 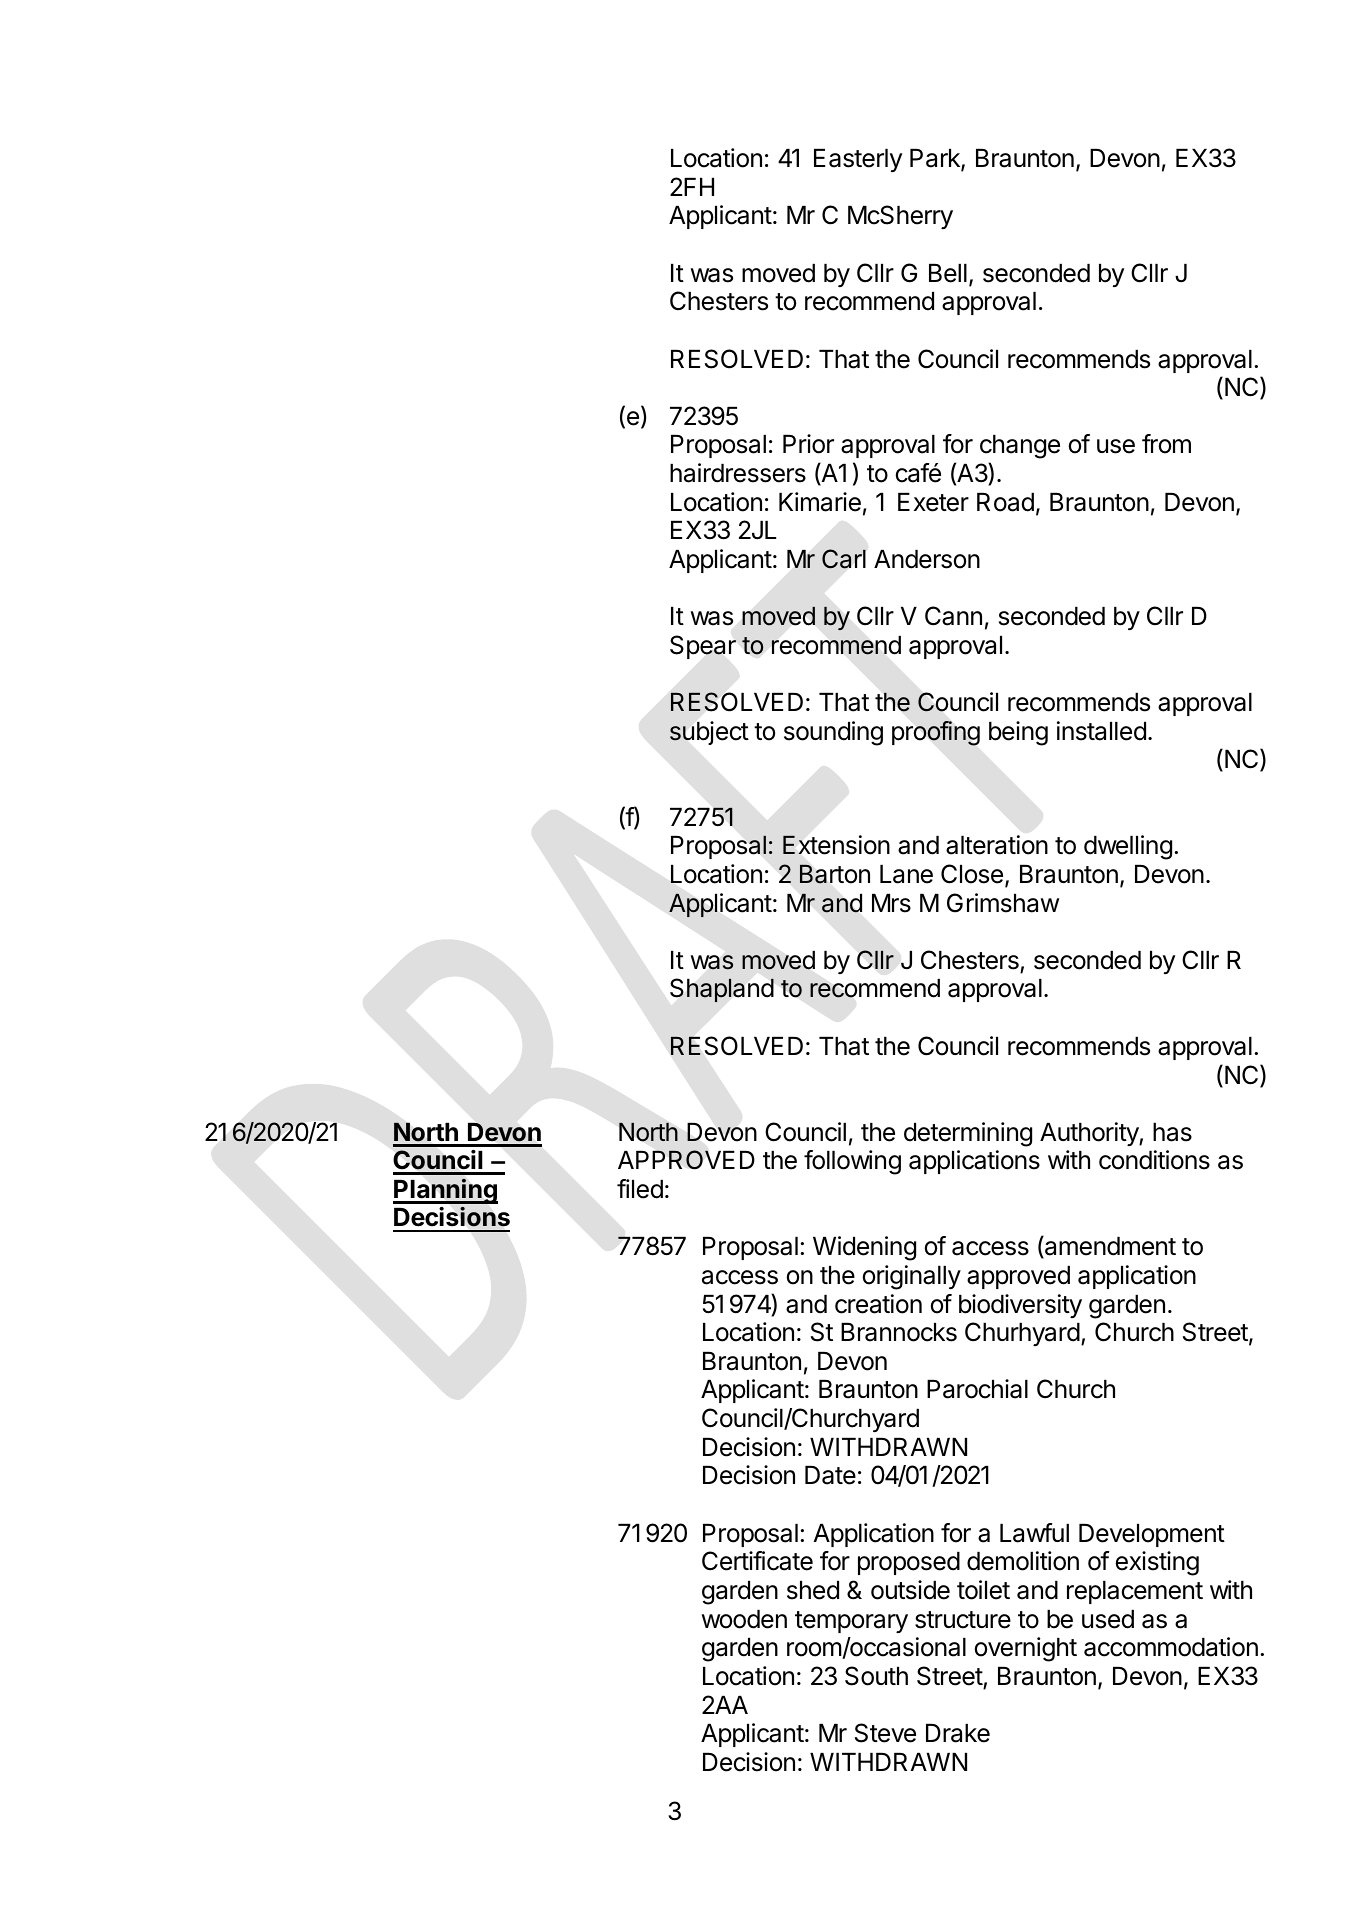 What do you see at coordinates (738, 473) in the page?
I see `hairdressers` at bounding box center [738, 473].
